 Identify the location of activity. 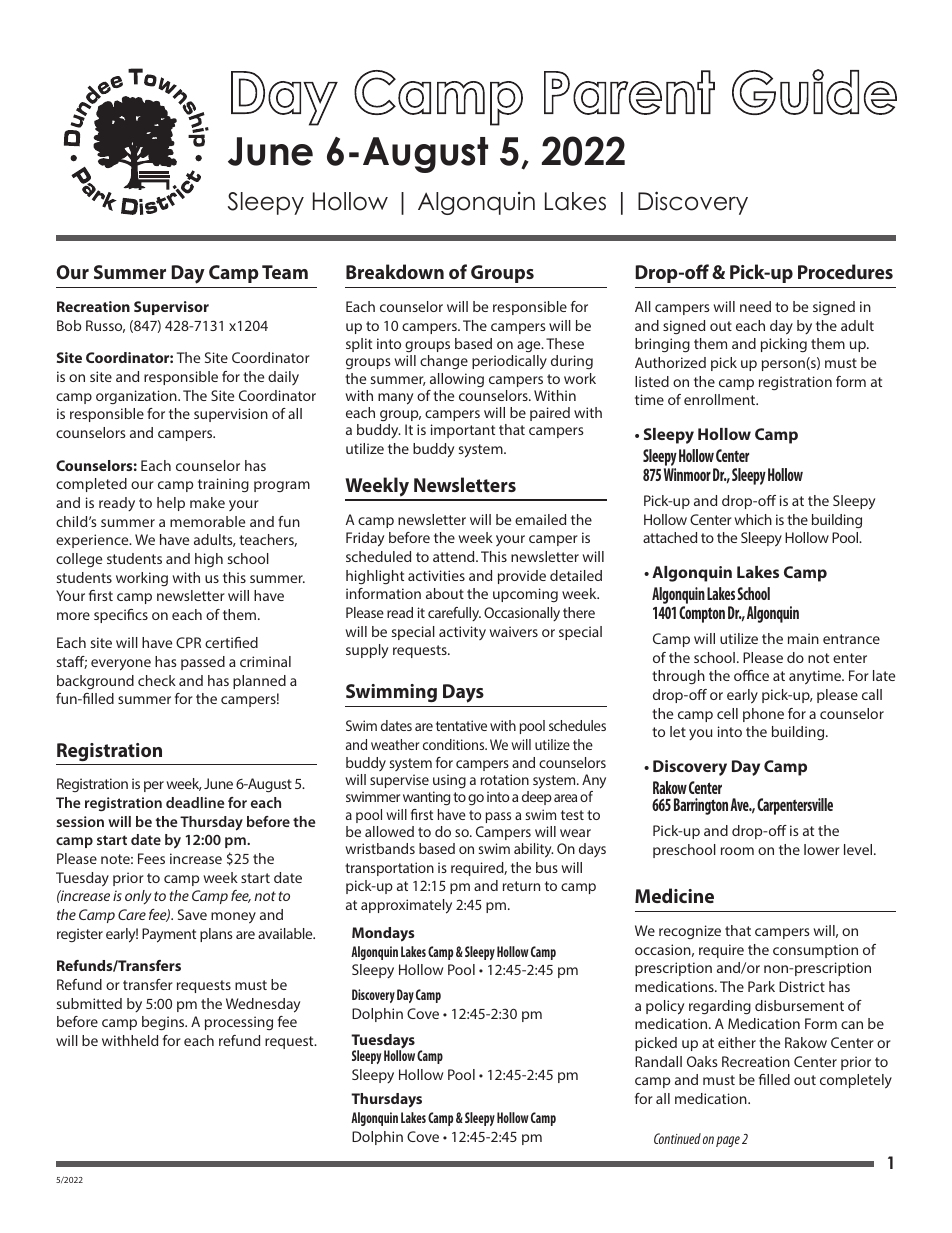
(462, 633).
